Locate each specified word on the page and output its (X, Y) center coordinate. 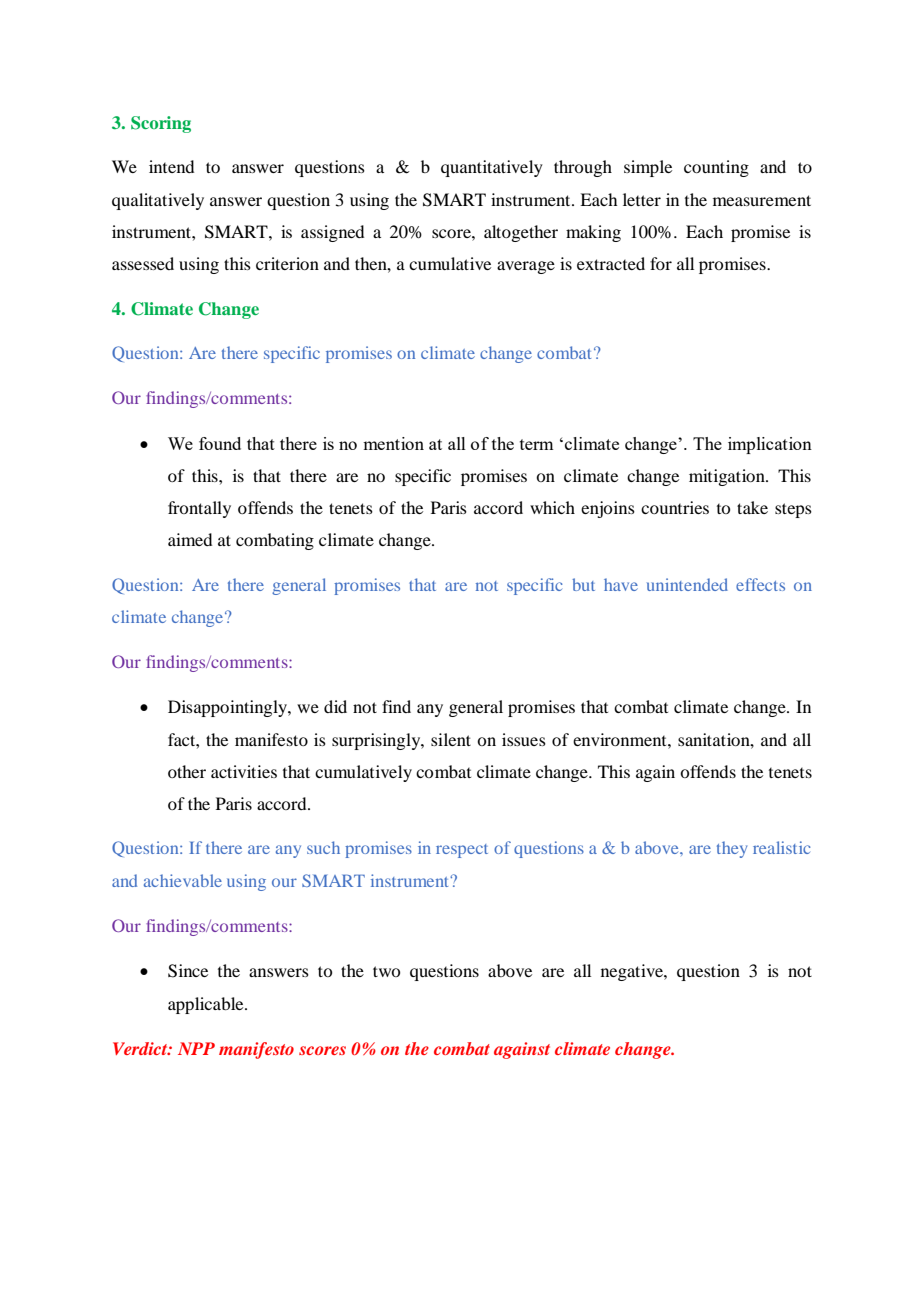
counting (716, 168)
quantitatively (492, 168)
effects (760, 584)
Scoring (161, 124)
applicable (207, 1005)
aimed (190, 539)
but (583, 584)
